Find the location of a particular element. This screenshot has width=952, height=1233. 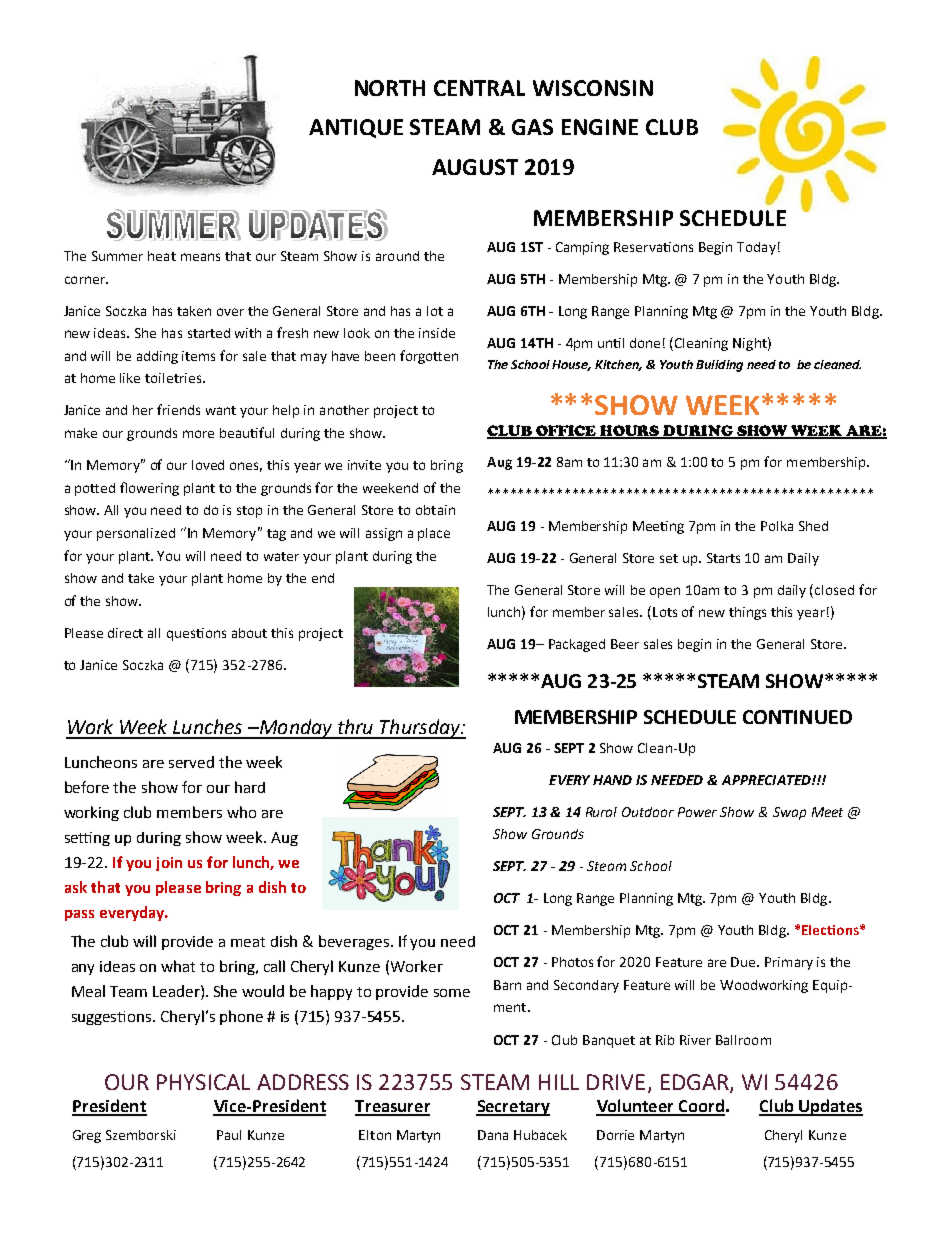

place is located at coordinates (434, 534).
